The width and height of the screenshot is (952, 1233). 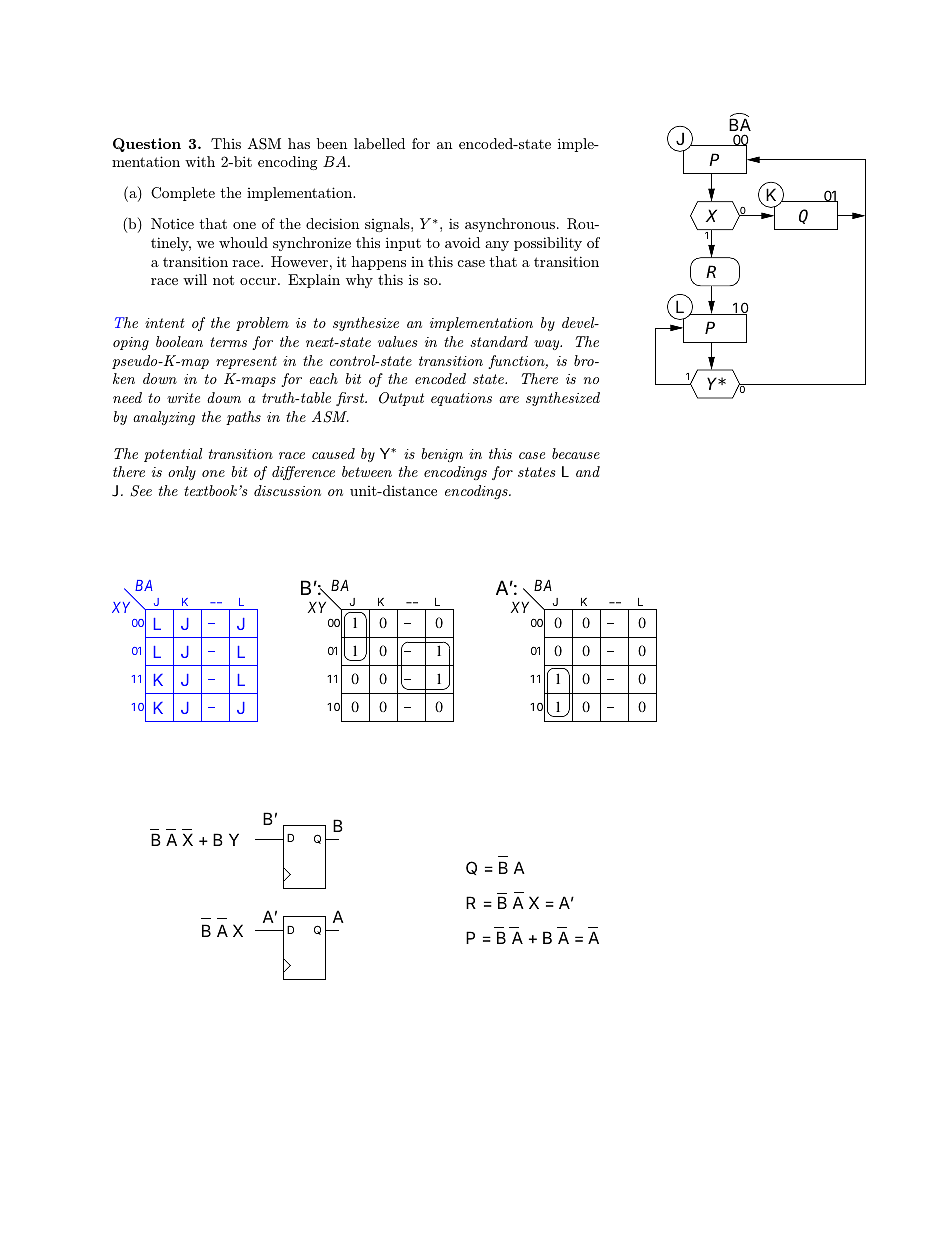 What do you see at coordinates (351, 399) in the screenshot?
I see `first` at bounding box center [351, 399].
